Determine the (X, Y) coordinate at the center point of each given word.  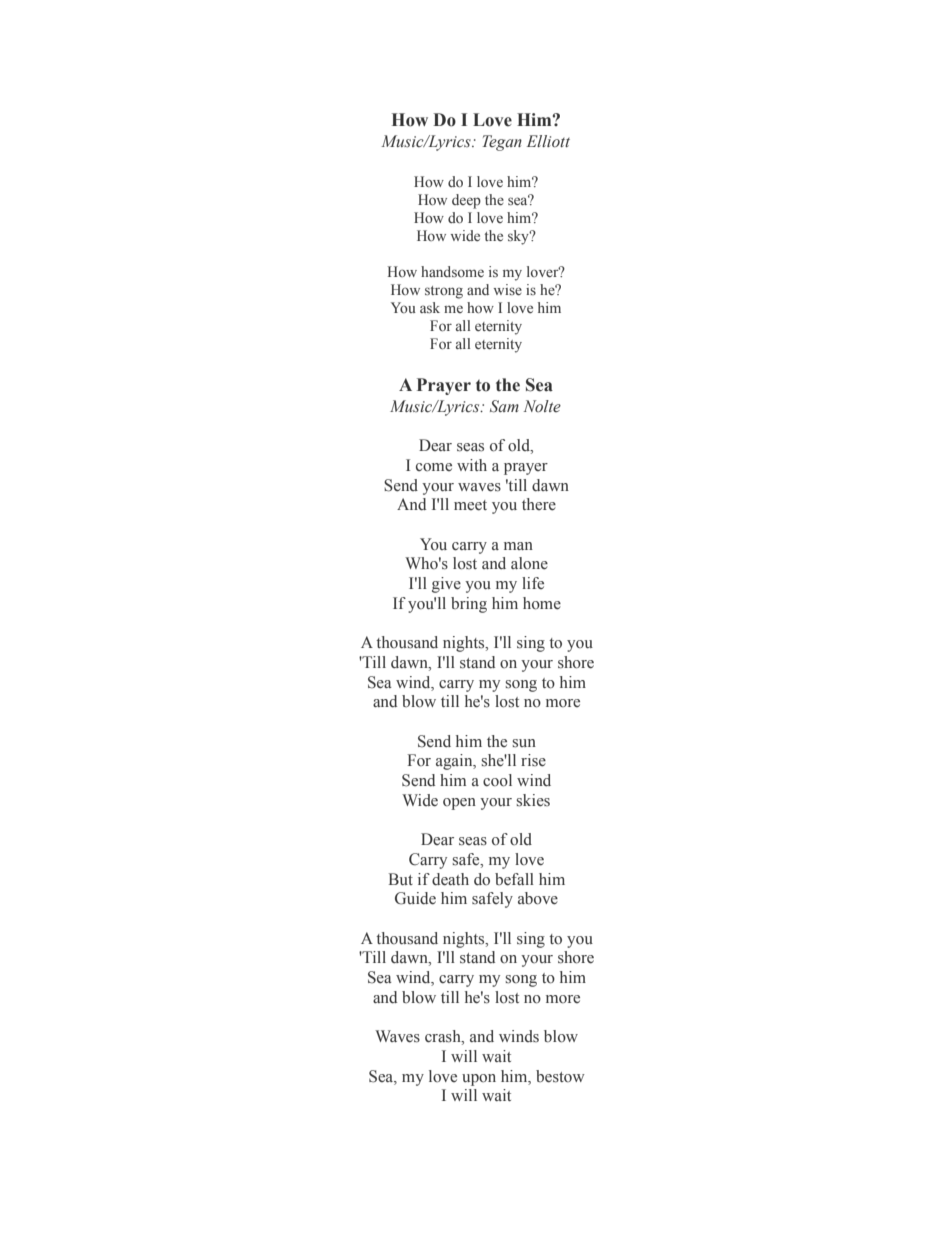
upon (479, 1080)
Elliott (548, 141)
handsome (452, 271)
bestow (560, 1076)
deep (466, 201)
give (446, 585)
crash (444, 1037)
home (542, 603)
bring (469, 605)
